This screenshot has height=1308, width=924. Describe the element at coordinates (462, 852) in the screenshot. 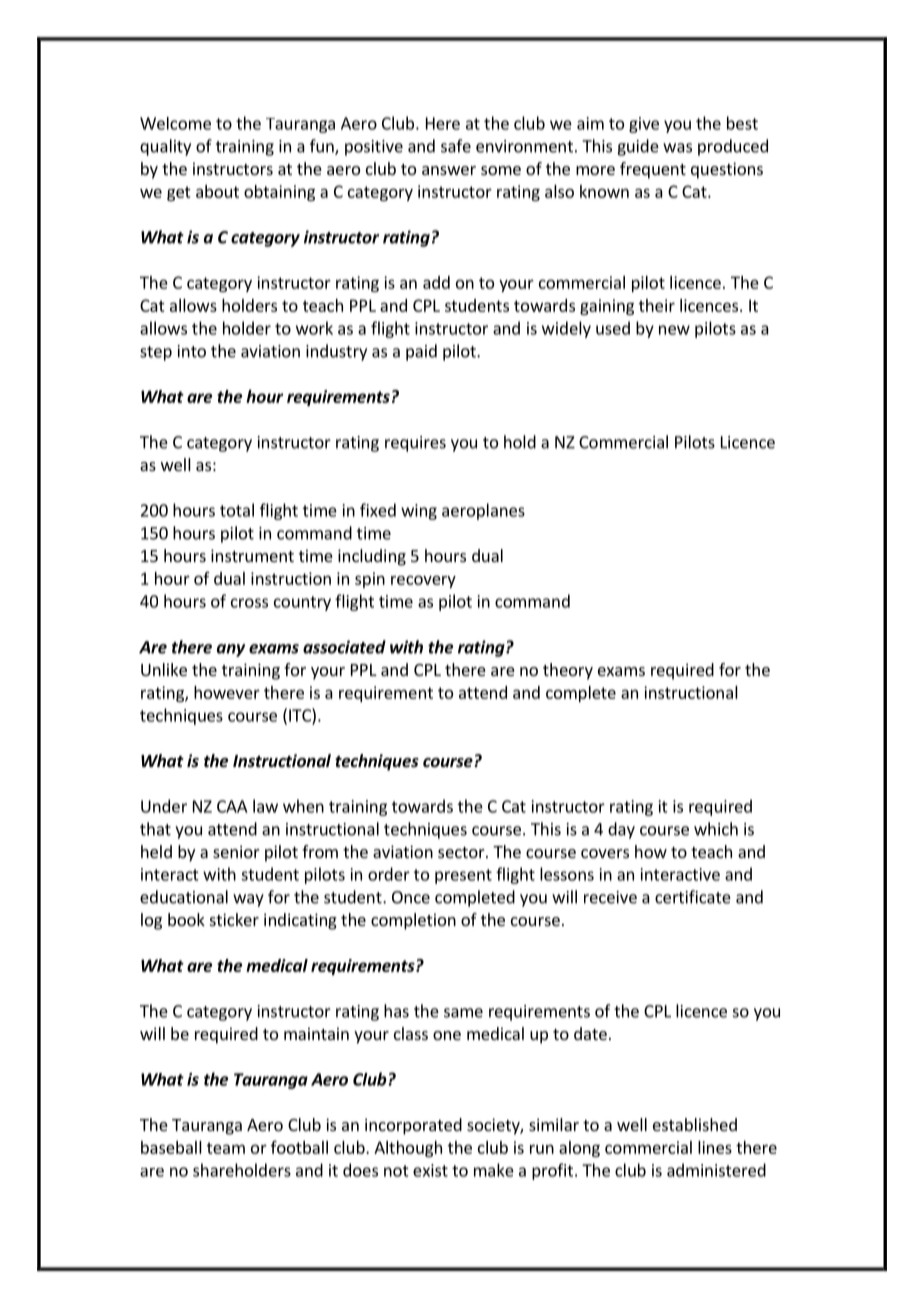

I see `sector` at that location.
